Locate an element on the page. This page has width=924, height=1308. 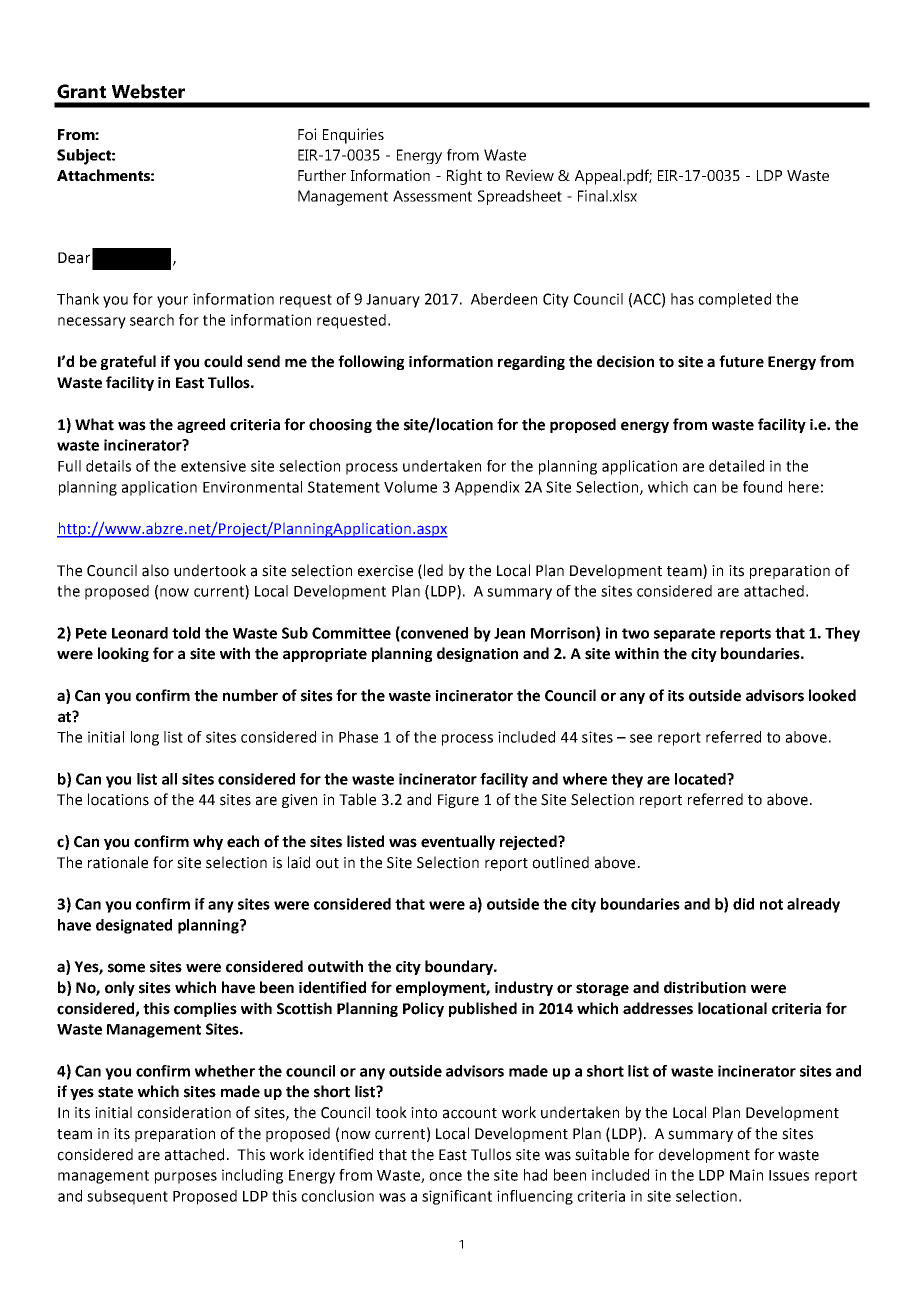
future is located at coordinates (741, 361).
